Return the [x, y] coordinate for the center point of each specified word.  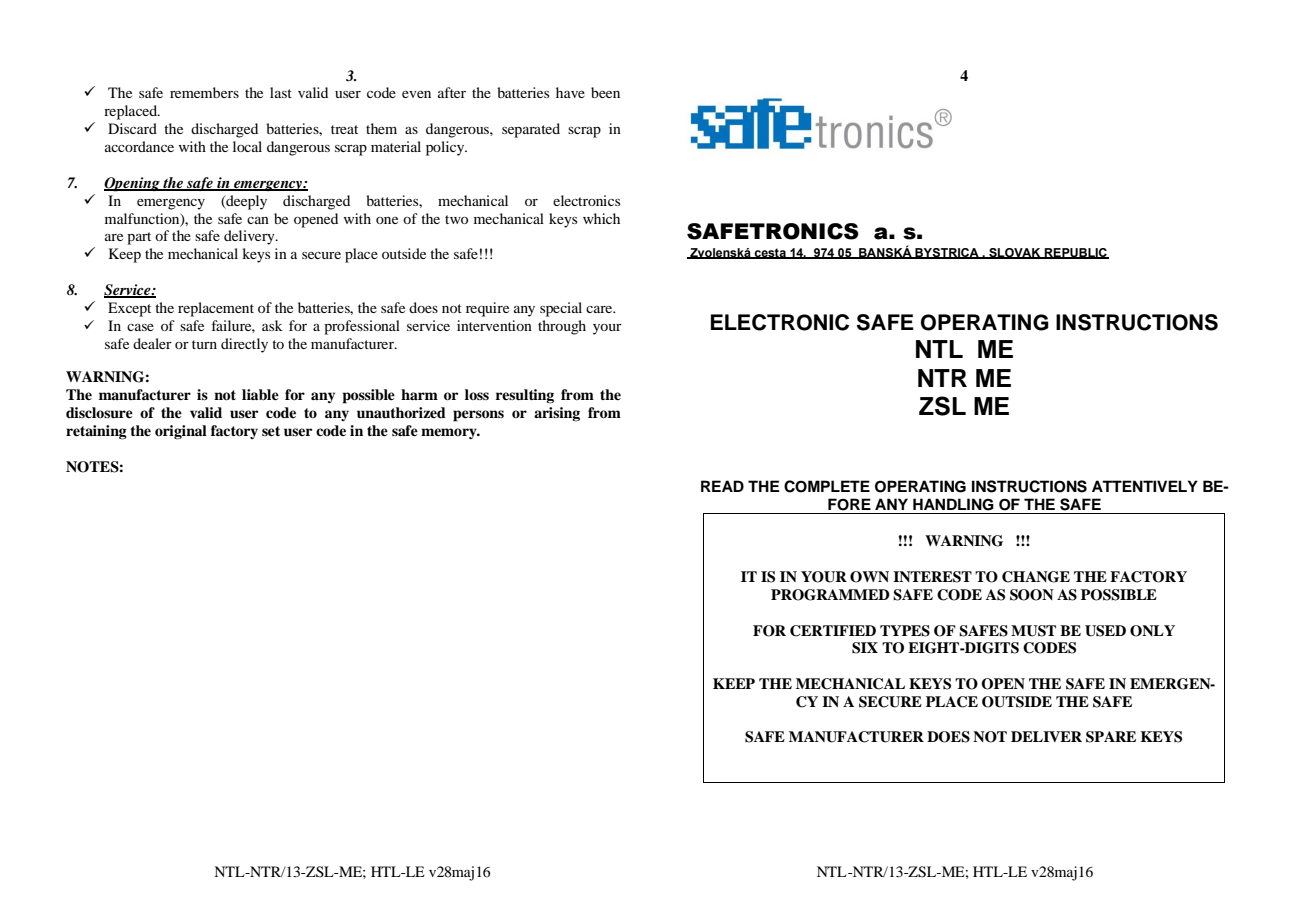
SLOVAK [1015, 253]
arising [557, 414]
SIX [865, 648]
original [181, 432]
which [601, 218]
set [271, 431]
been [605, 92]
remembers [204, 92]
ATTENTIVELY [1145, 486]
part [139, 238]
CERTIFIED [833, 631]
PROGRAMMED [830, 595]
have [570, 92]
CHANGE [1036, 577]
